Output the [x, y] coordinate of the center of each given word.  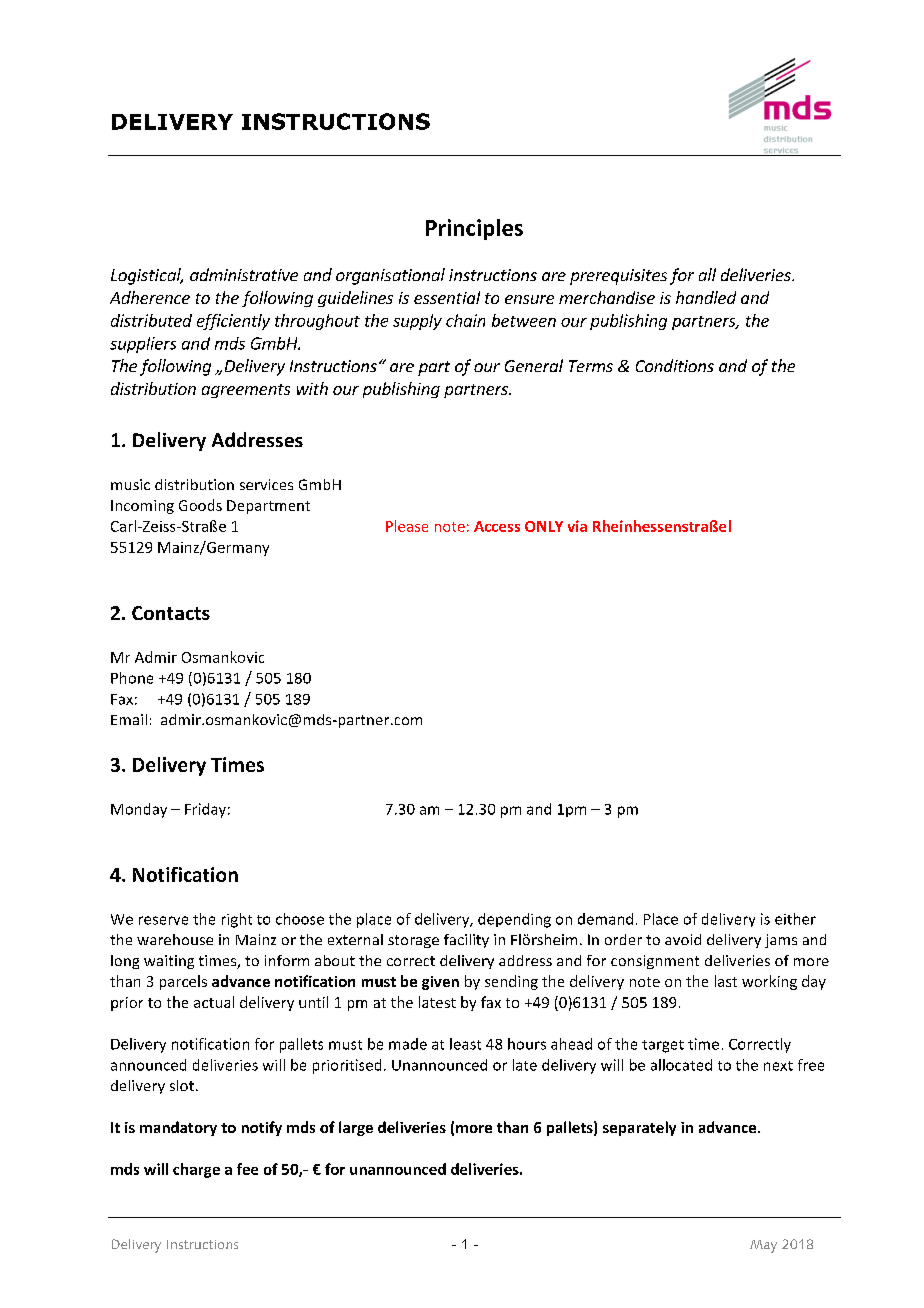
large [356, 1128]
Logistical [147, 276]
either [795, 919]
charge [196, 1170]
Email [129, 719]
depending [514, 920]
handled [706, 297]
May [763, 1246]
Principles [474, 229]
